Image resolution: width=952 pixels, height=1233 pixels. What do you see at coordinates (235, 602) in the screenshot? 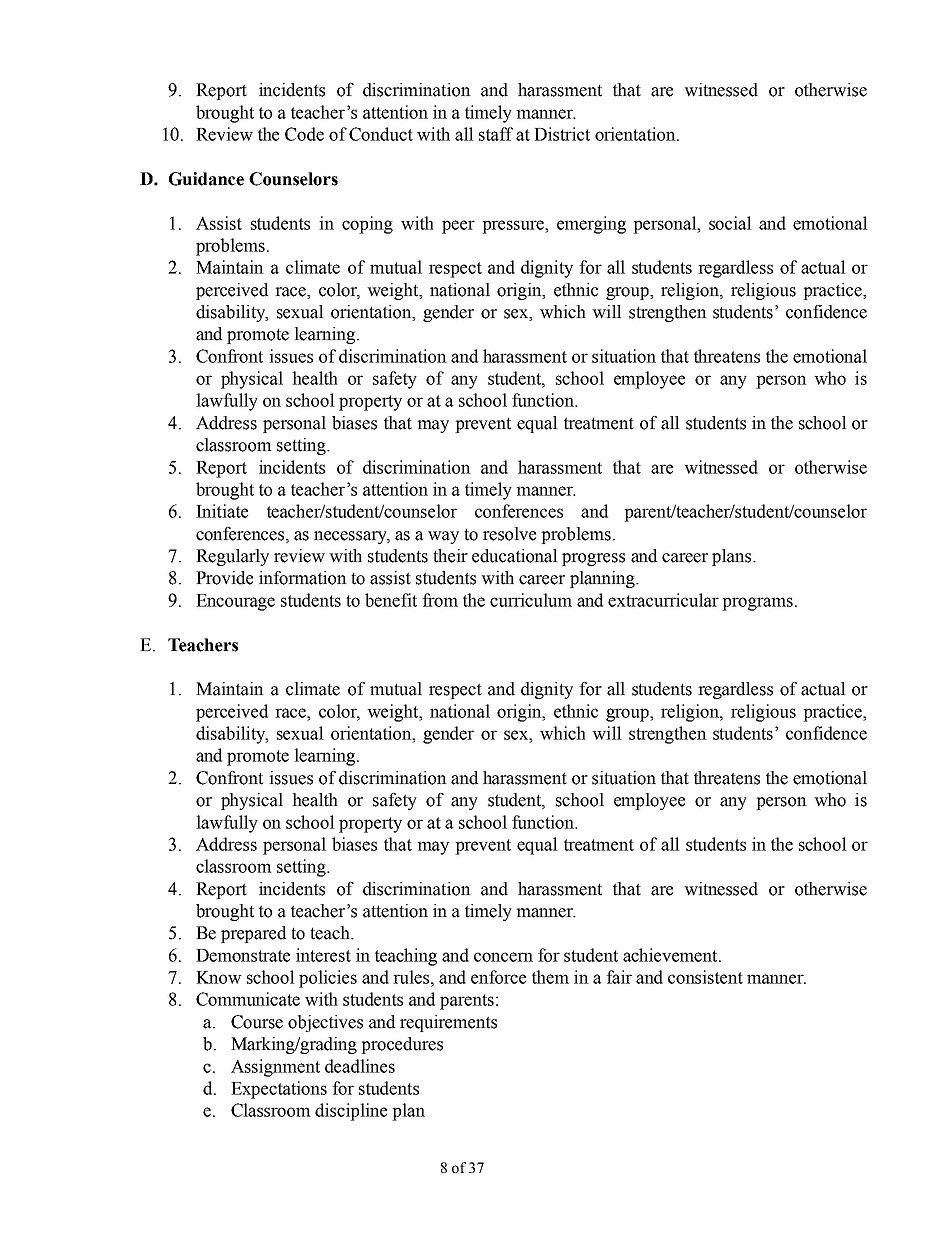
I see `Encourage` at bounding box center [235, 602].
